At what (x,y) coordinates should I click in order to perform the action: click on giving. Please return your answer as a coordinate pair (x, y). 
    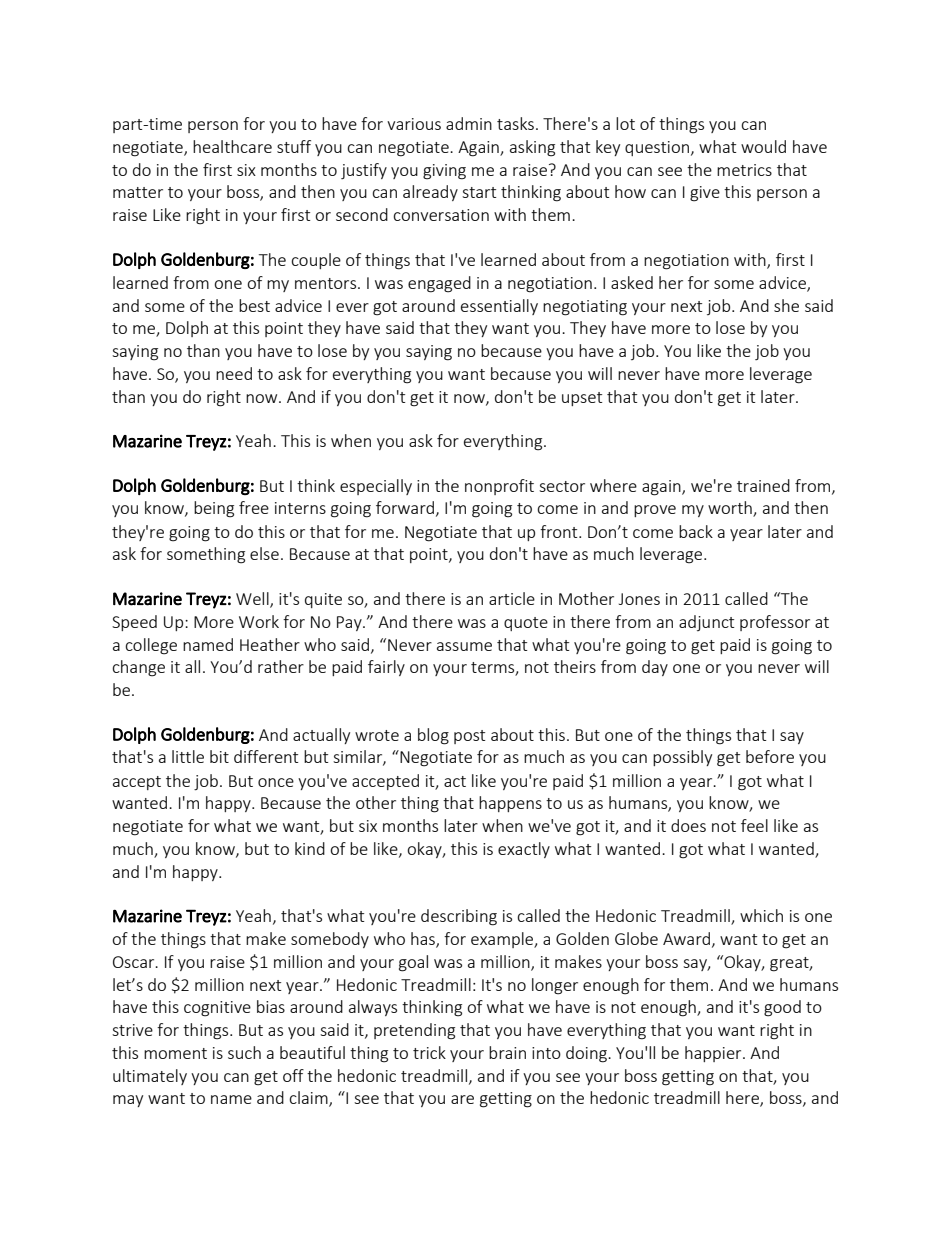
    Looking at the image, I should click on (444, 172).
